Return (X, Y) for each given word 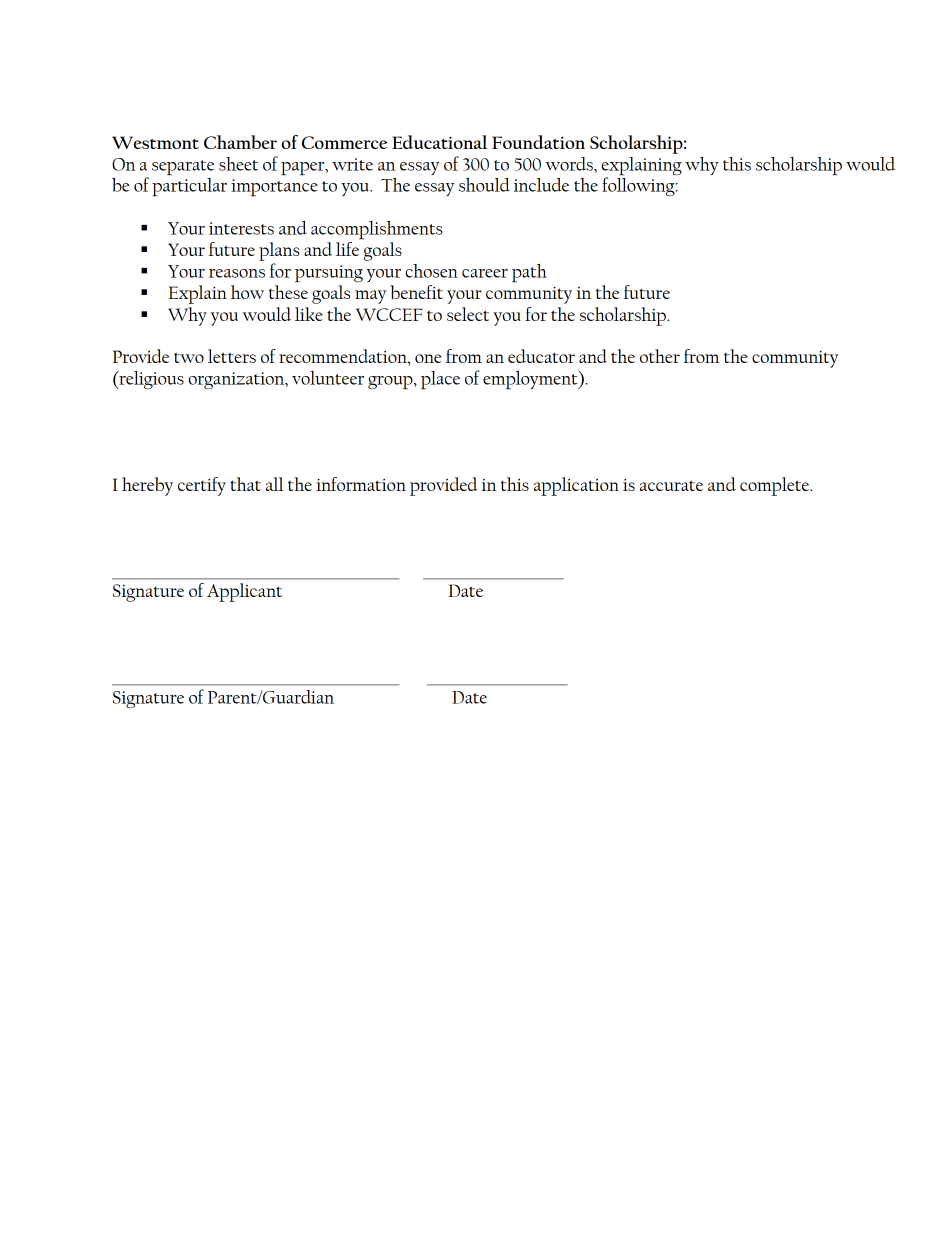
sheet (238, 164)
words (570, 164)
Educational (439, 142)
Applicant (244, 592)
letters (232, 356)
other (660, 356)
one (428, 358)
